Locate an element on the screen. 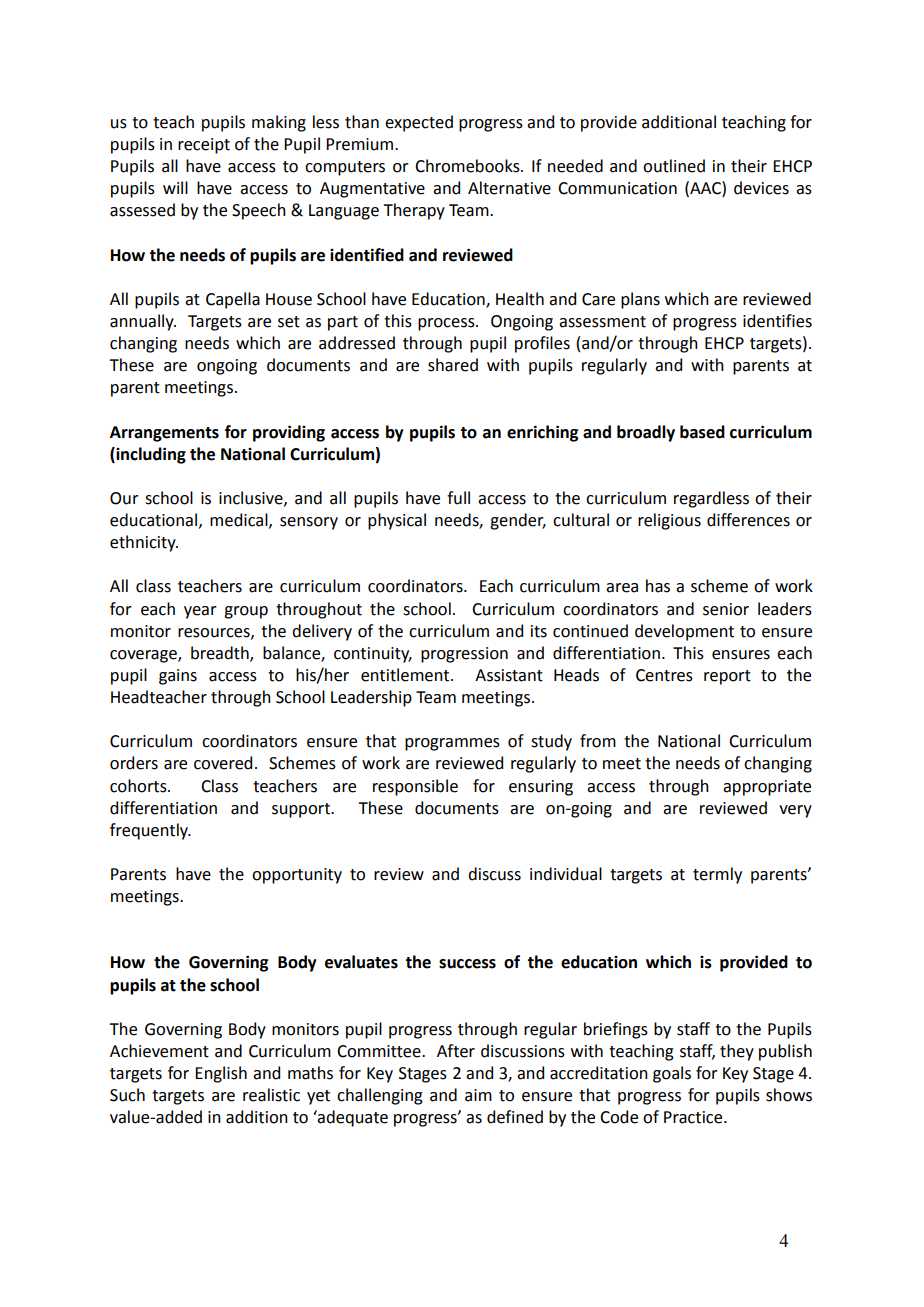 This screenshot has width=924, height=1307. based is located at coordinates (702, 432).
